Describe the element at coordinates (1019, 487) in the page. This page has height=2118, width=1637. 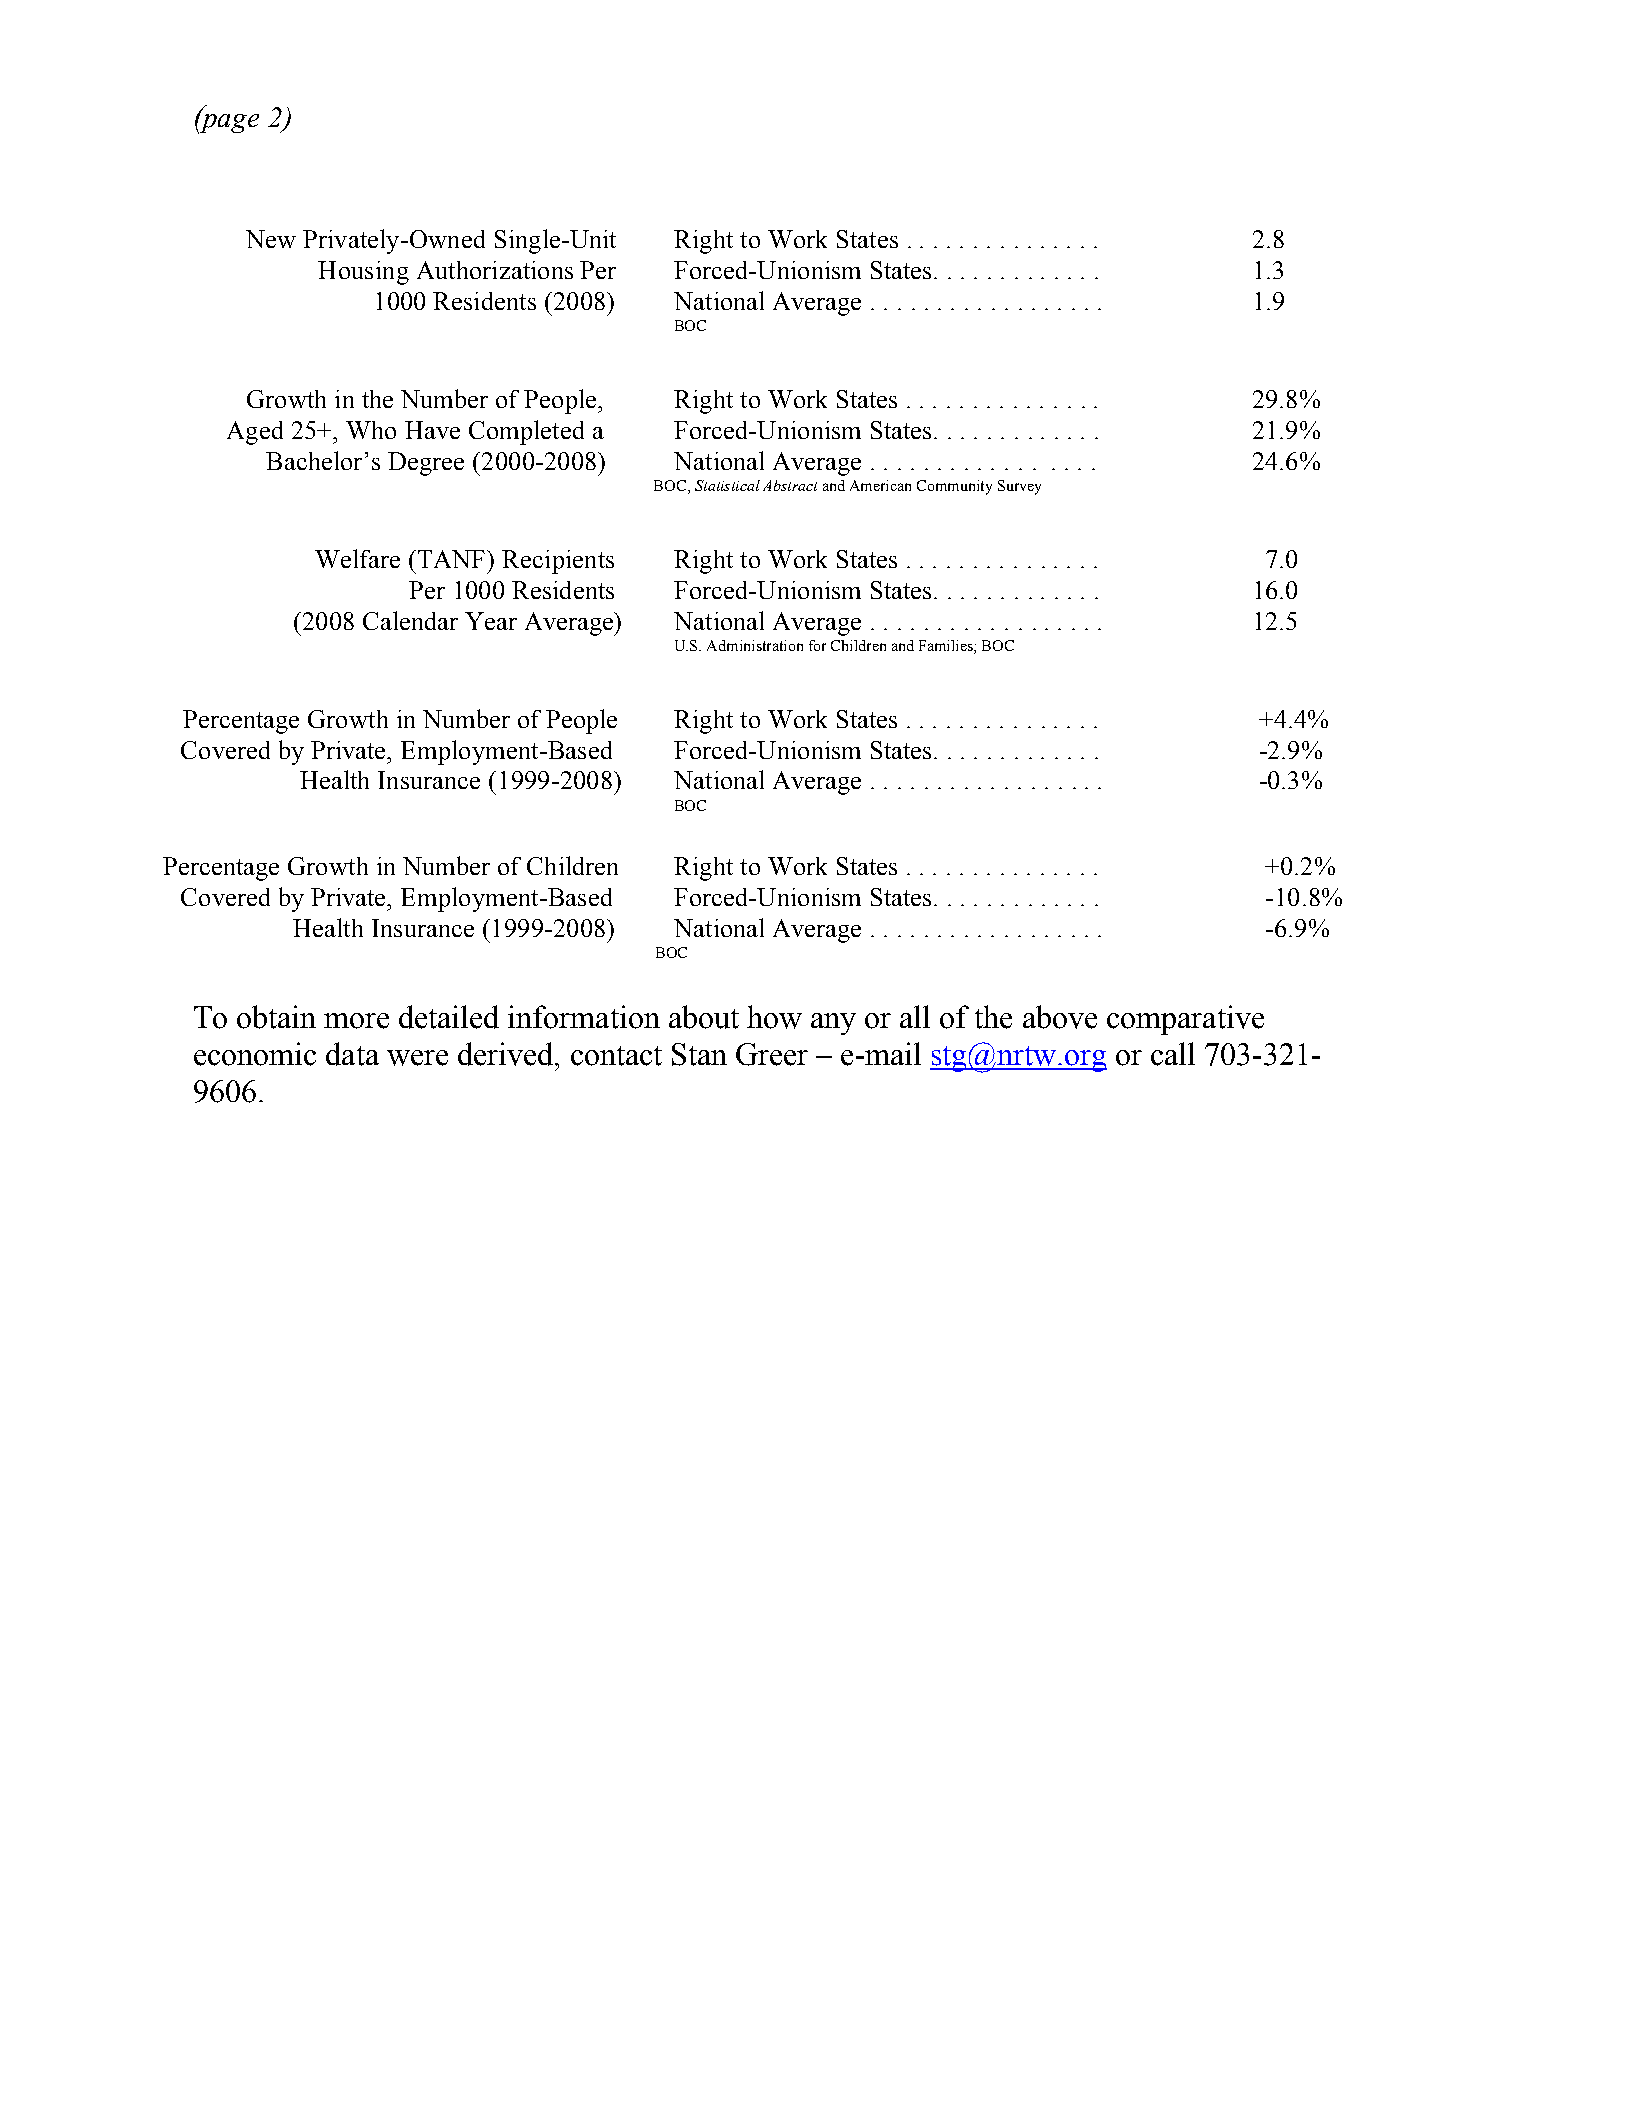
I see `Survey` at that location.
